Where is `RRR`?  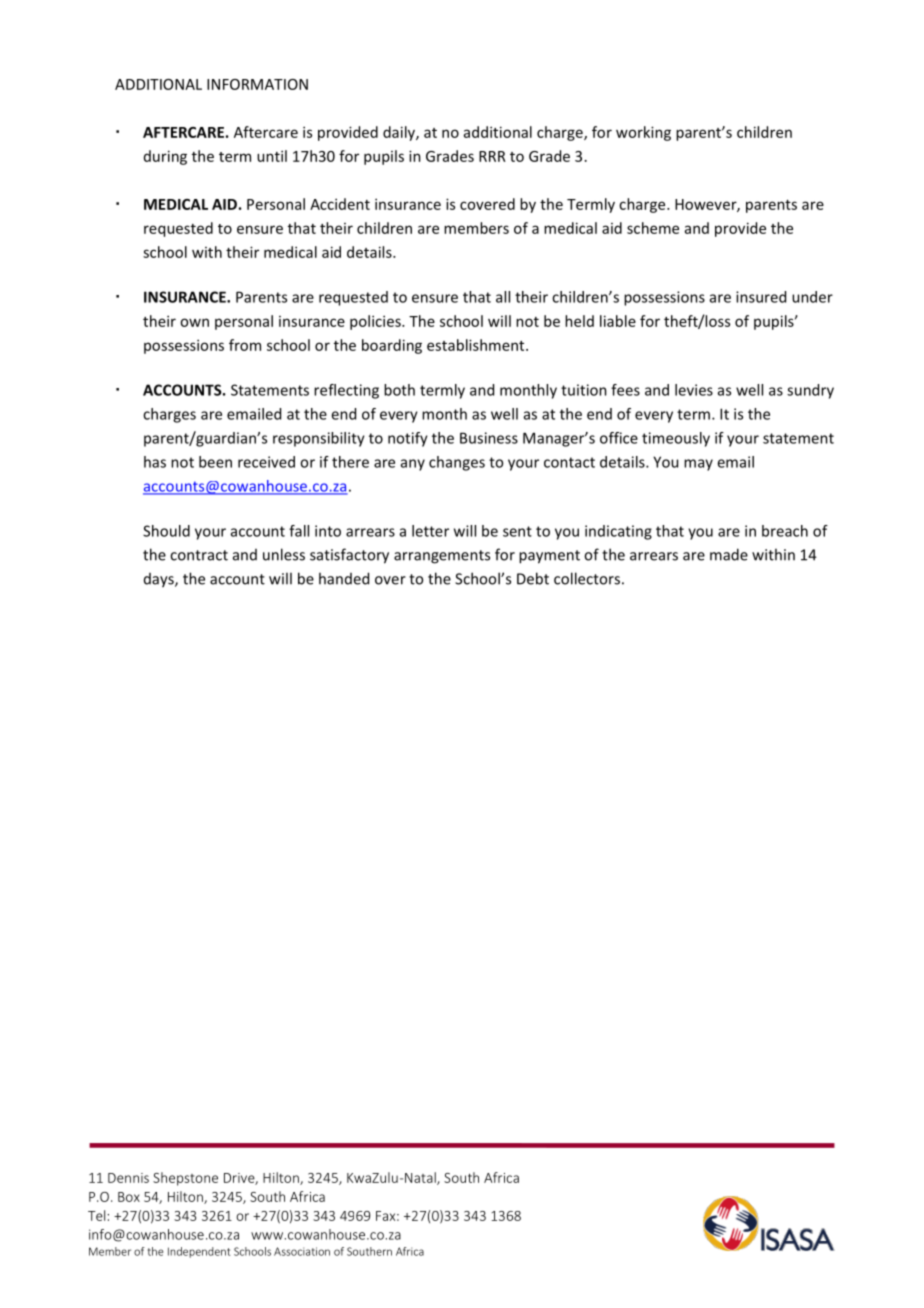 RRR is located at coordinates (492, 156).
